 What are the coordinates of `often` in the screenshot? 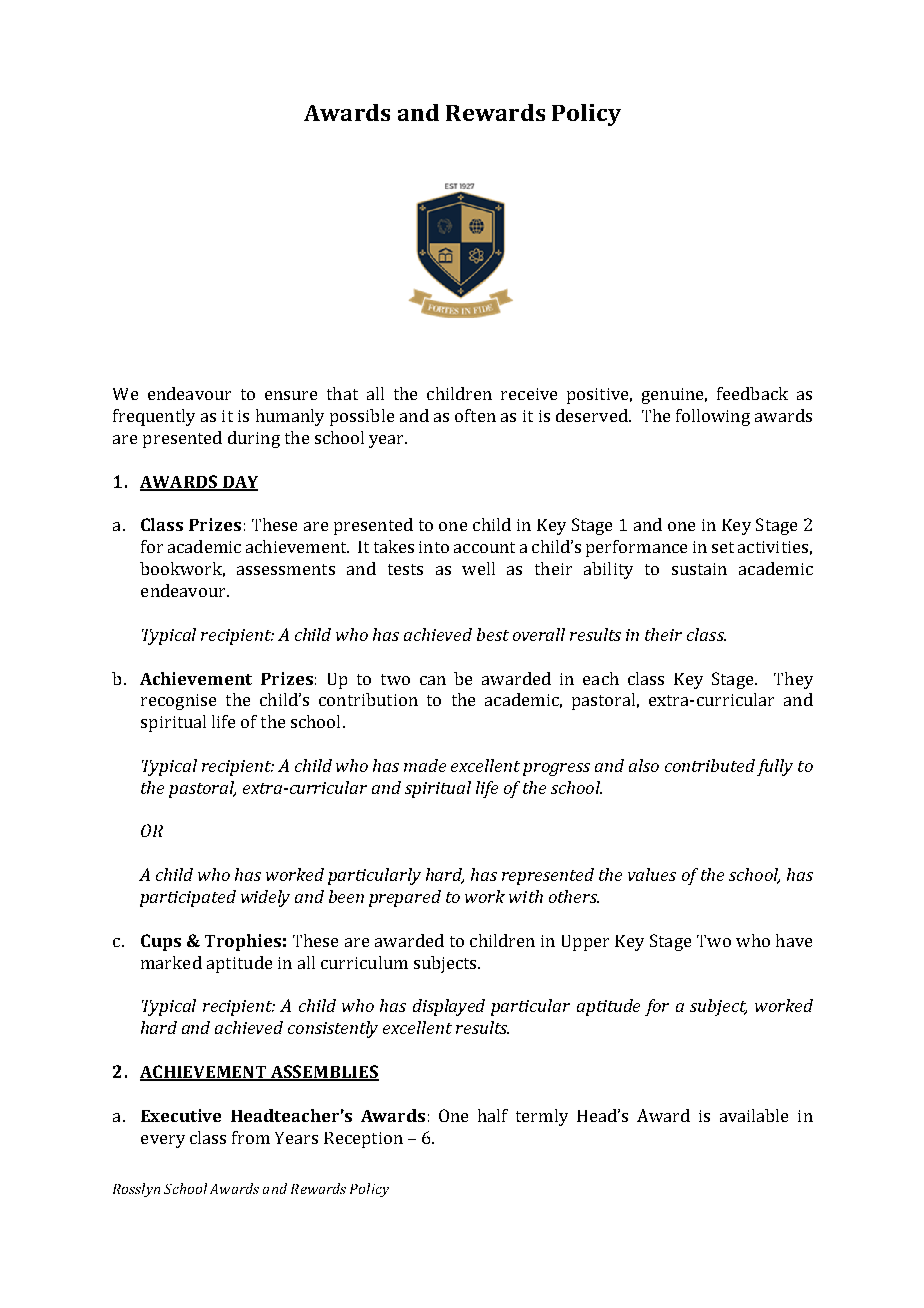 It's located at (475, 415).
